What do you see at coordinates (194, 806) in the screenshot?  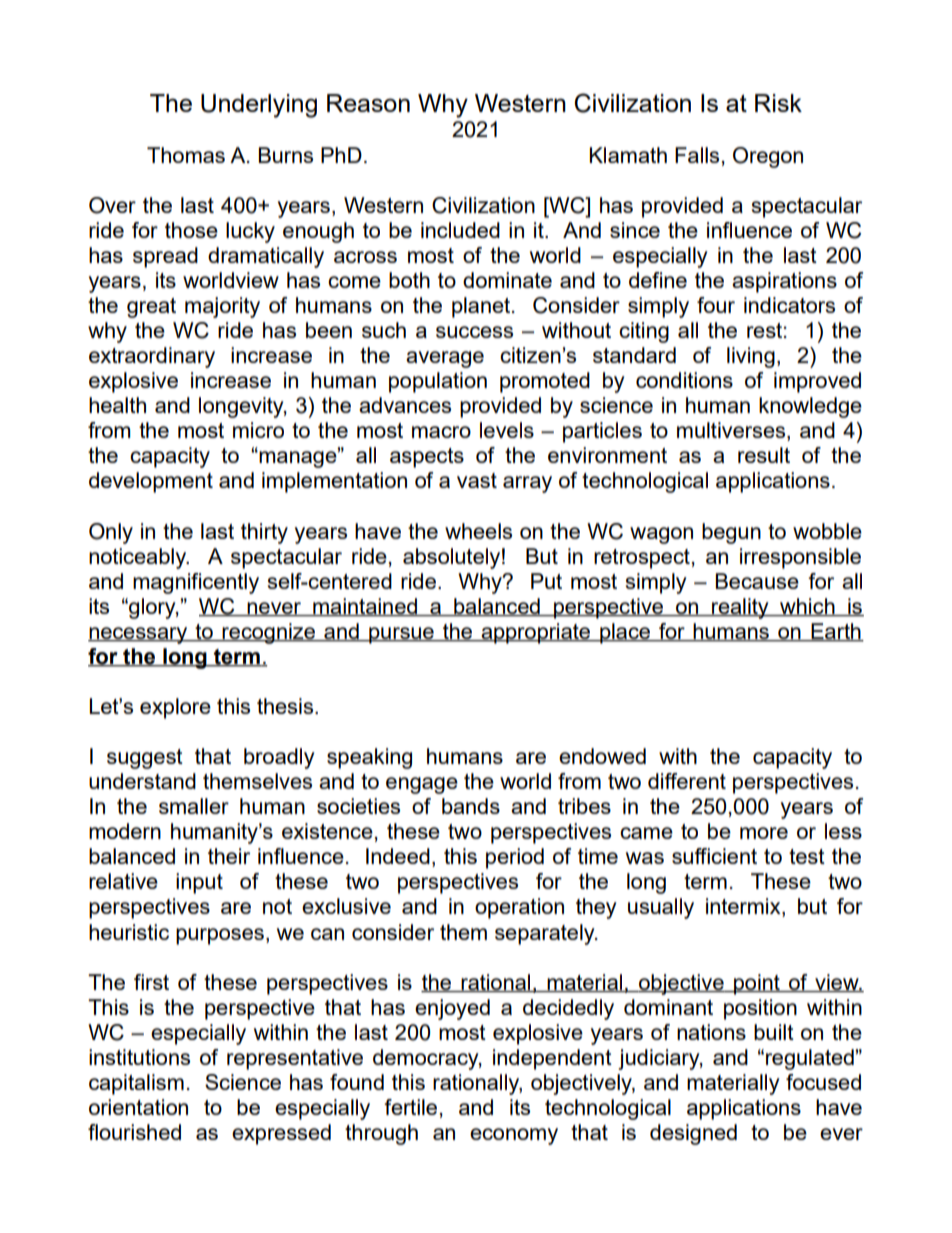 I see `smaller` at bounding box center [194, 806].
